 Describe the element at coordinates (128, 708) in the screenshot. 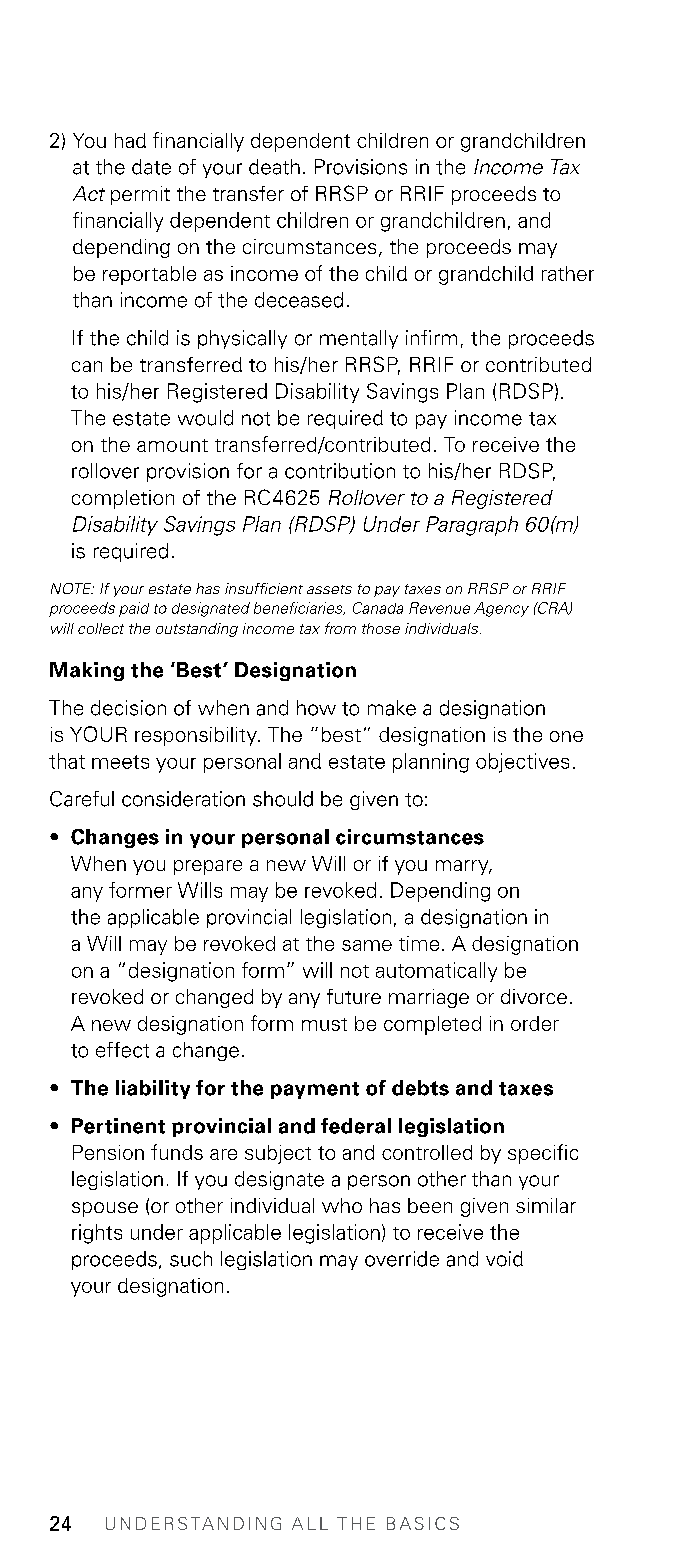

I see `decision` at that location.
